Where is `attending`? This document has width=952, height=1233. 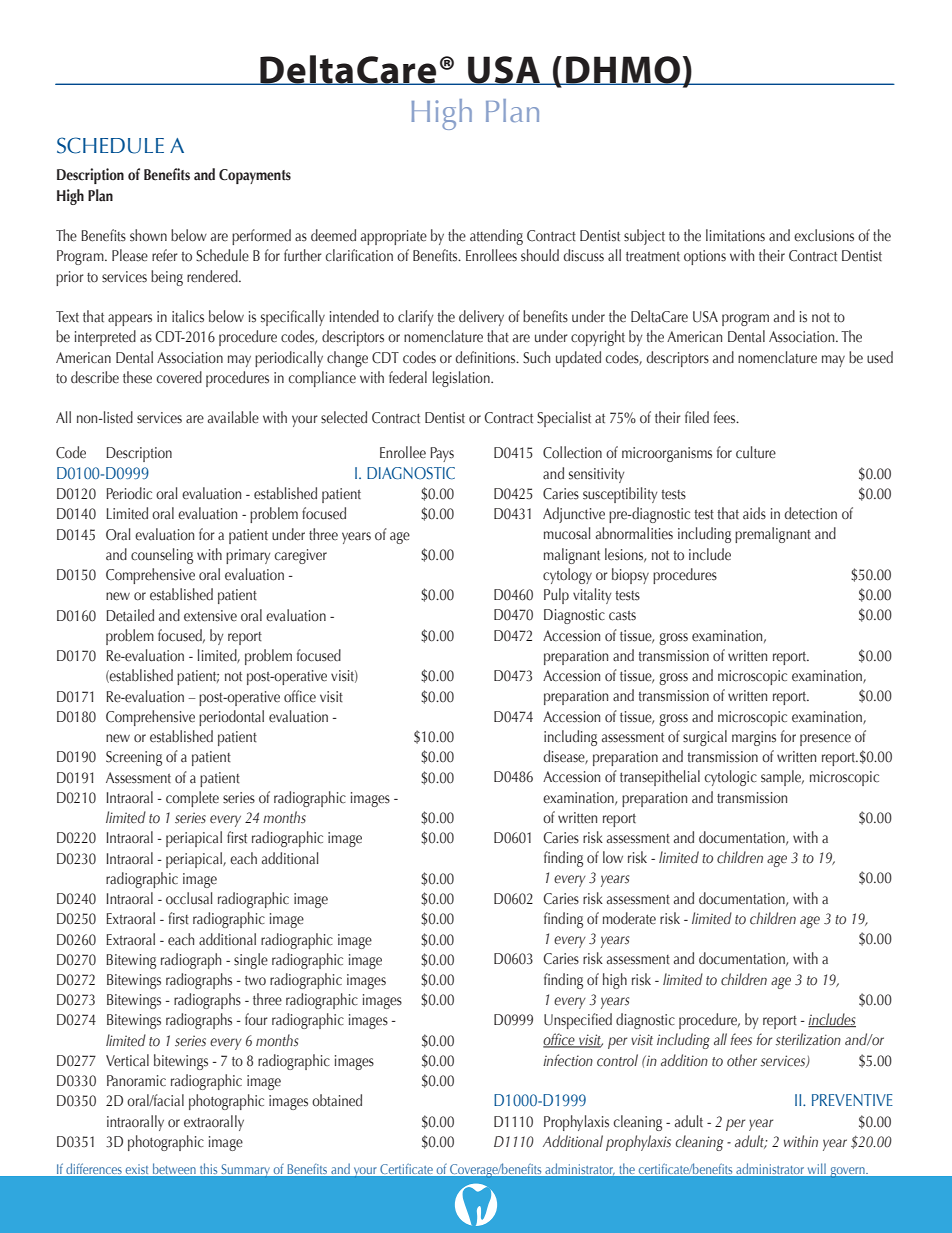
attending is located at coordinates (496, 237).
